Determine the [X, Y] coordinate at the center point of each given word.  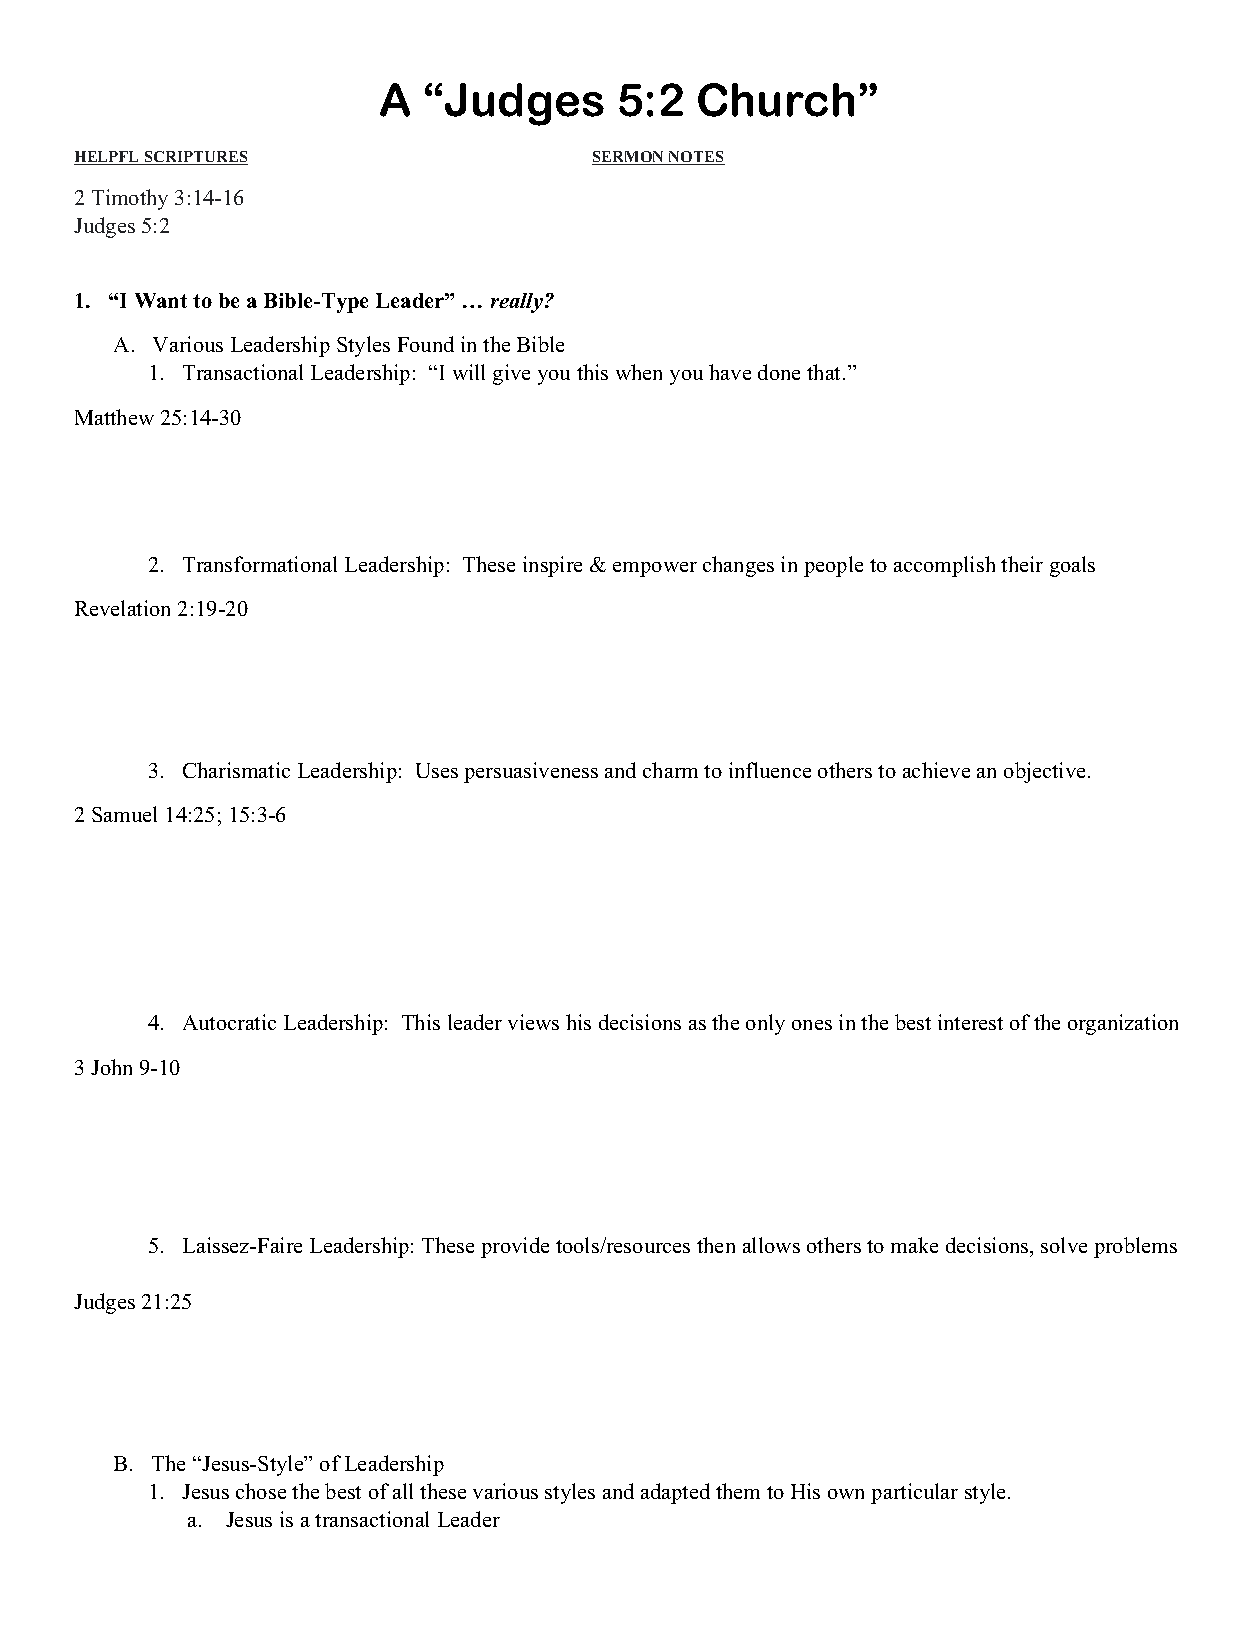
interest [970, 1022]
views [533, 1022]
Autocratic [229, 1022]
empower [655, 569]
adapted [675, 1493]
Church [776, 100]
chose [261, 1491]
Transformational [260, 564]
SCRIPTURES [195, 158]
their [1022, 564]
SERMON [629, 158]
